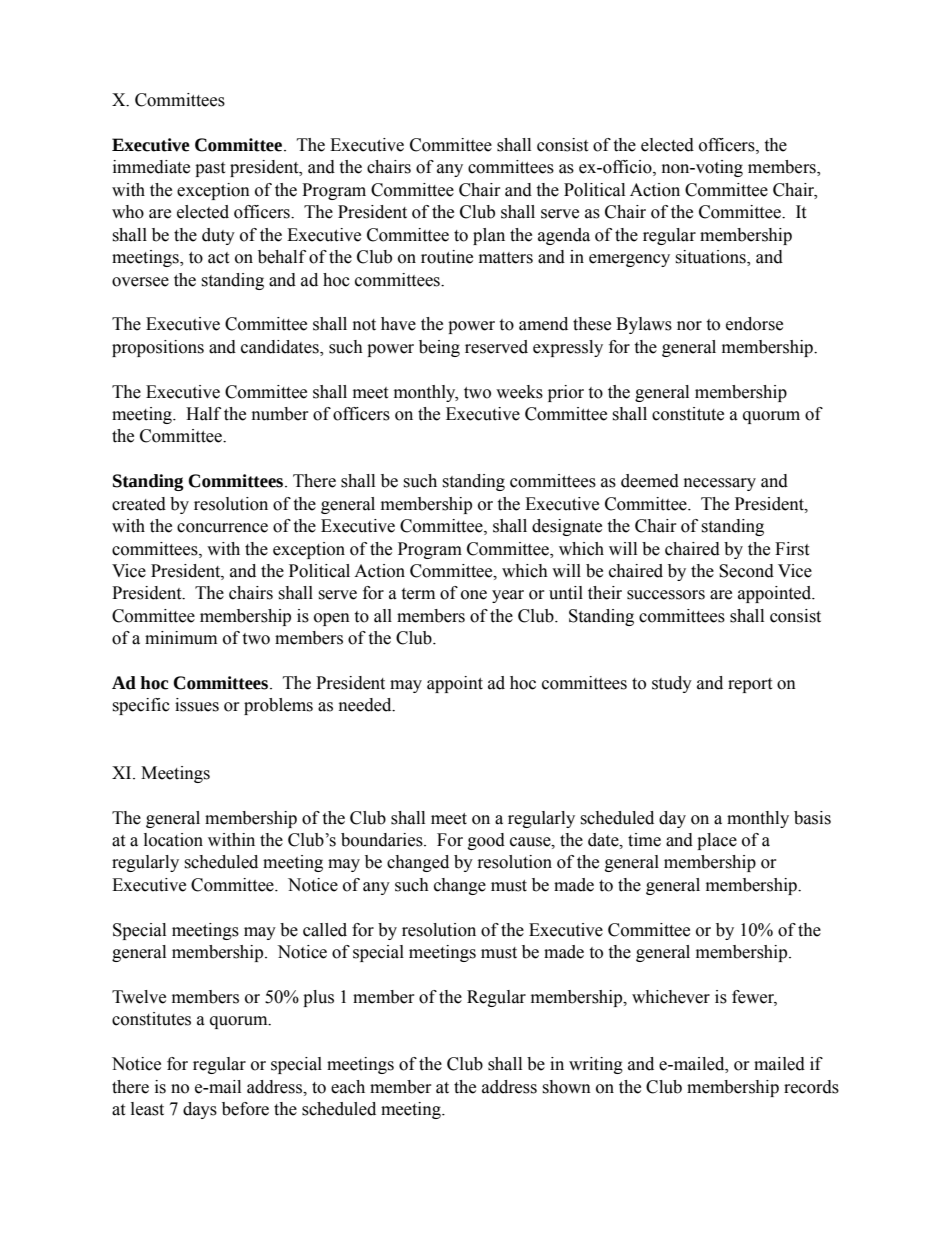 The width and height of the image is (952, 1233). What do you see at coordinates (711, 258) in the image?
I see `situations` at bounding box center [711, 258].
